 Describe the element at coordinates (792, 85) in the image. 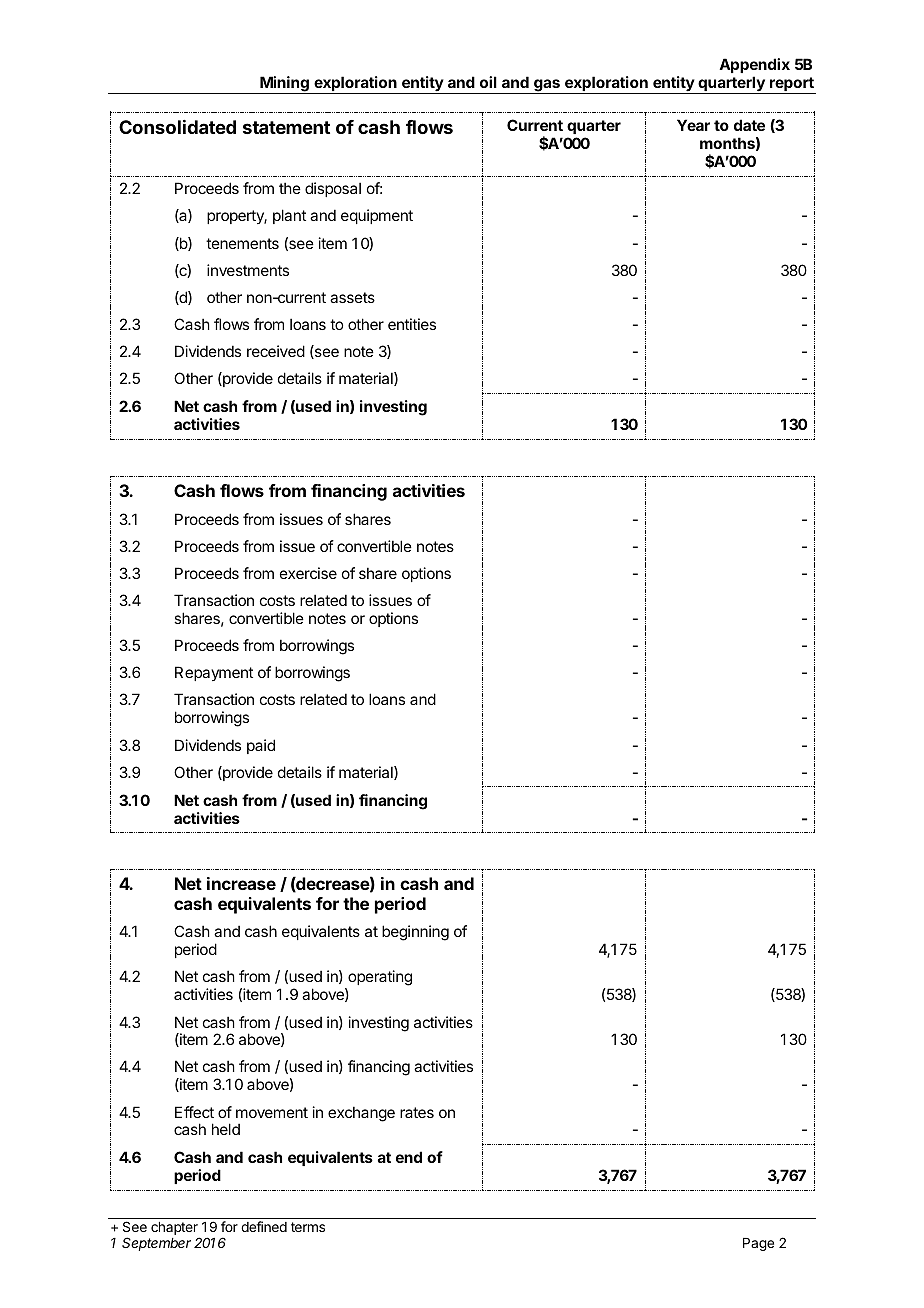

I see `report` at that location.
